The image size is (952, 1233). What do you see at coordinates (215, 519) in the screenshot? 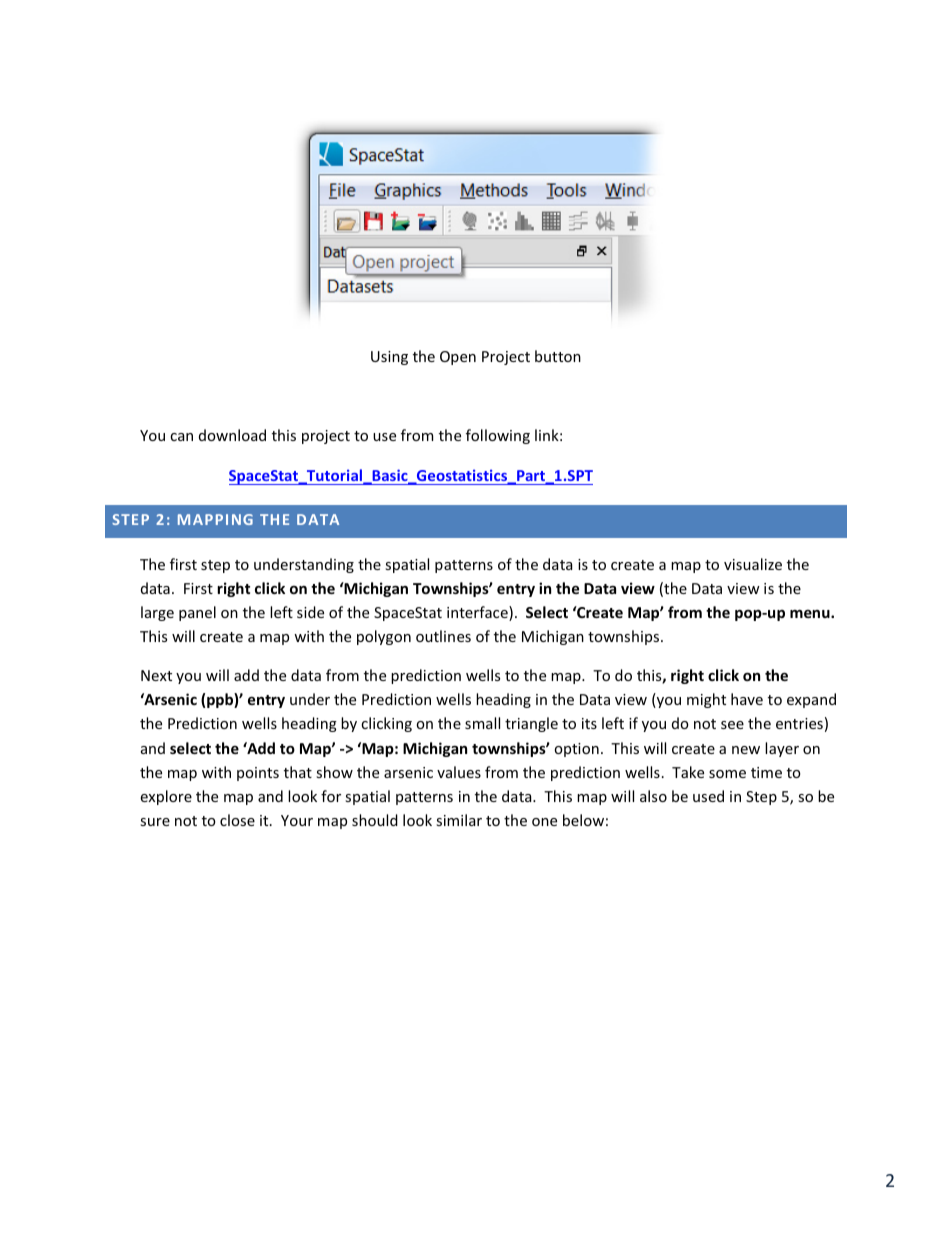
I see `MAPPING` at bounding box center [215, 519].
